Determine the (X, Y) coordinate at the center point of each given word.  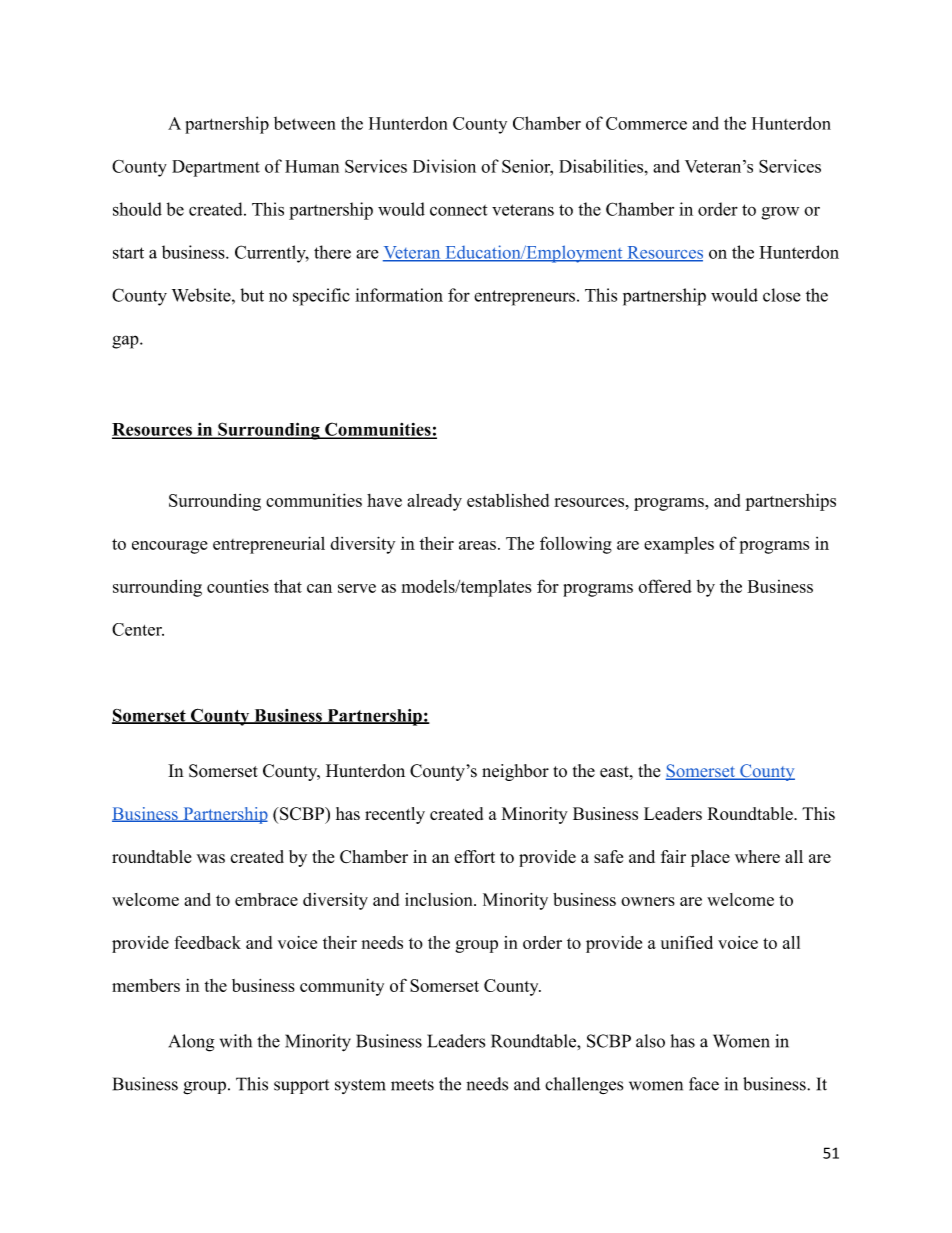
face (704, 1084)
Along (191, 1043)
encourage (170, 547)
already (434, 502)
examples (679, 545)
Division (444, 166)
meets (412, 1085)
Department (216, 168)
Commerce (646, 123)
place (710, 858)
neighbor (515, 772)
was (211, 858)
